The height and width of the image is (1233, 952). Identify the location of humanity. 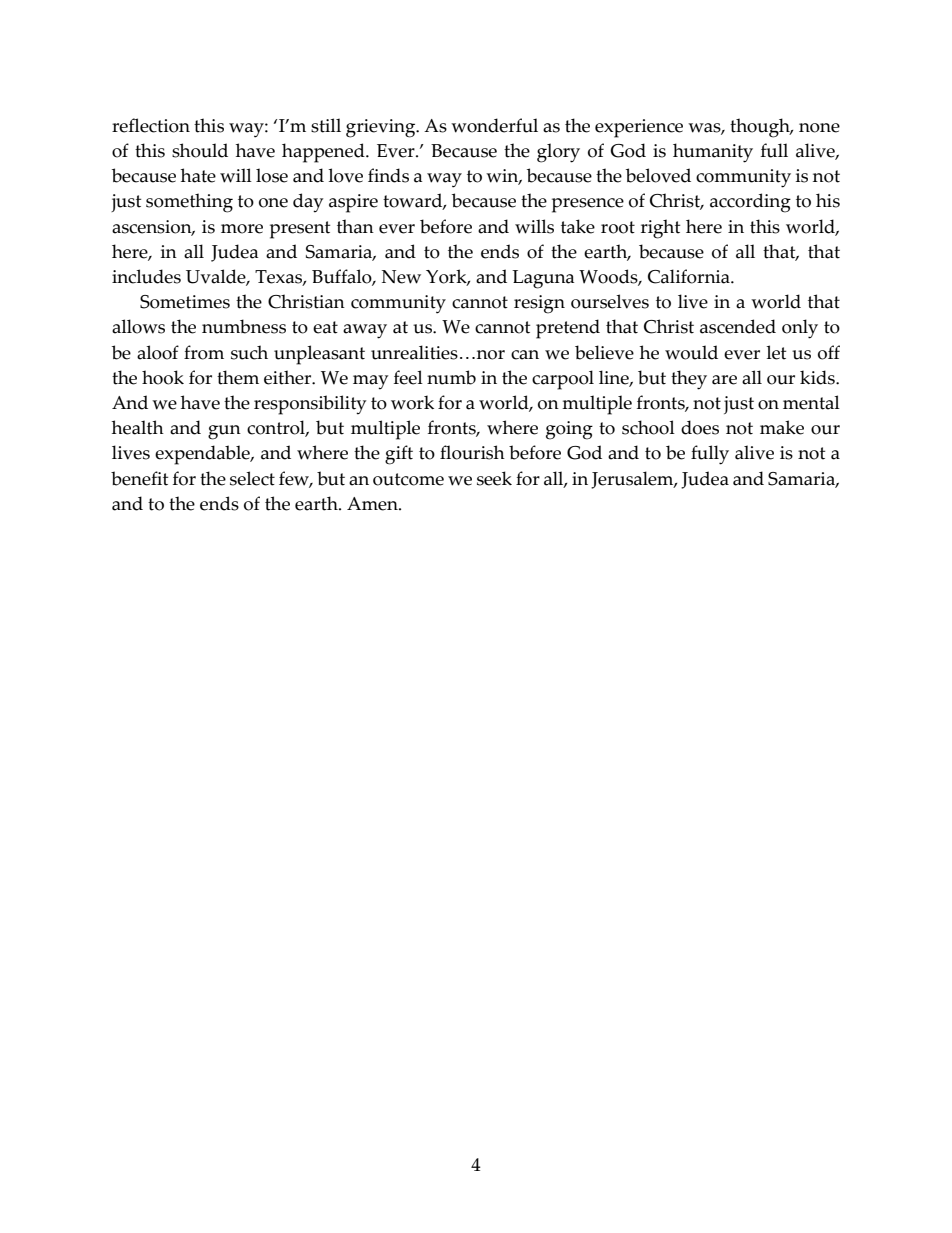
(713, 153).
